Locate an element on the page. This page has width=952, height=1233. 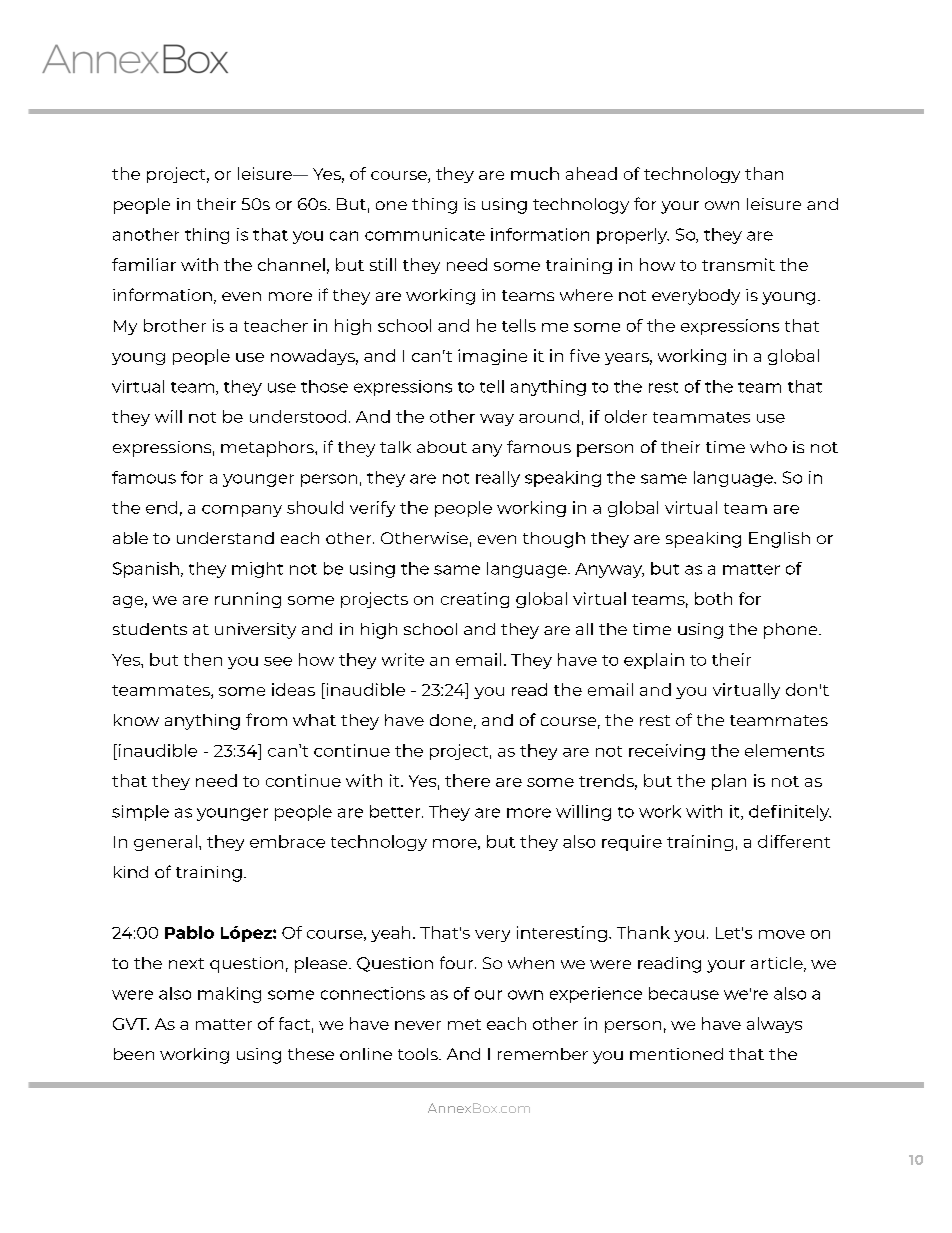
communicate is located at coordinates (425, 234).
